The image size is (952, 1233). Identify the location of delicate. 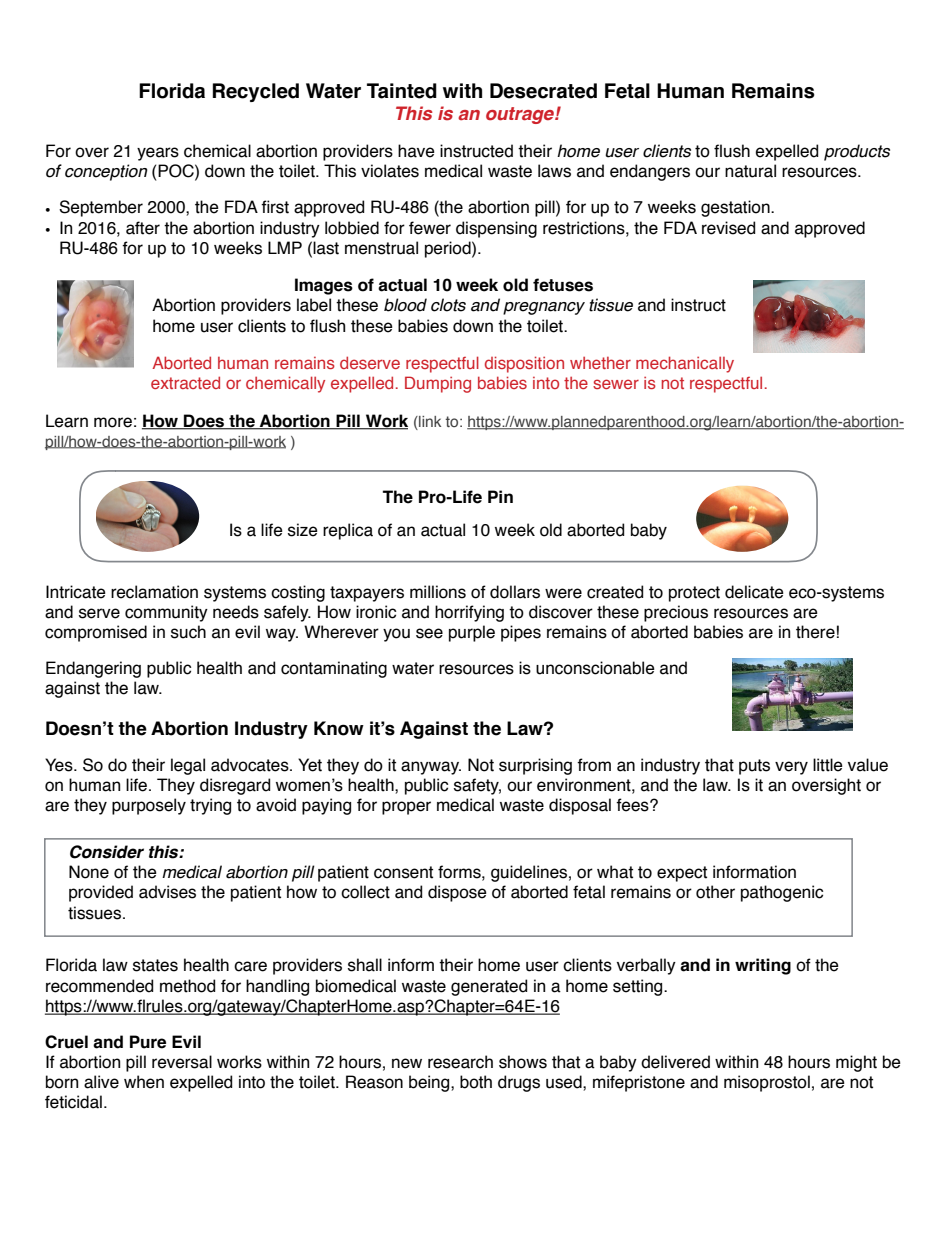
(754, 592).
